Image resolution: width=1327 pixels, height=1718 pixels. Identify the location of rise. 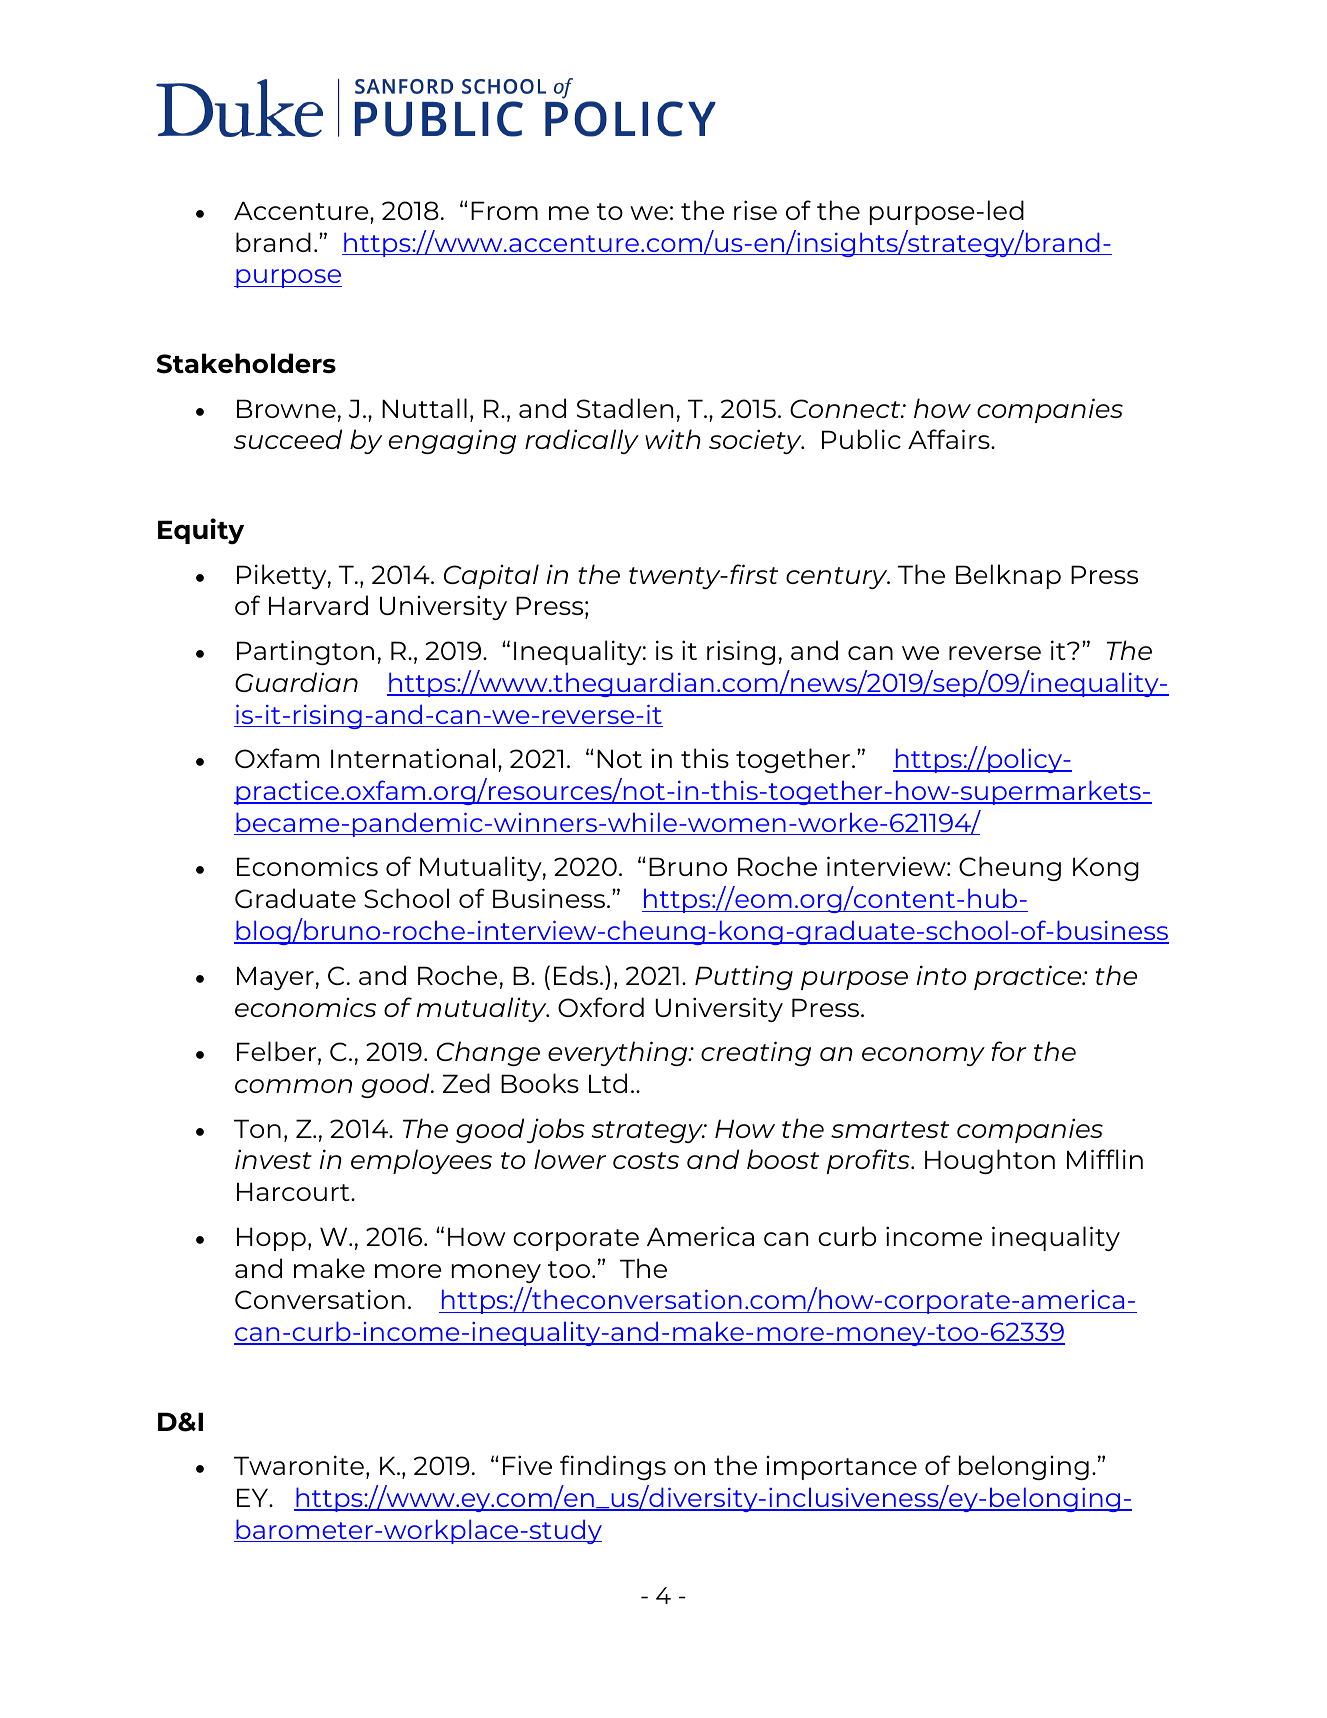
(755, 210).
